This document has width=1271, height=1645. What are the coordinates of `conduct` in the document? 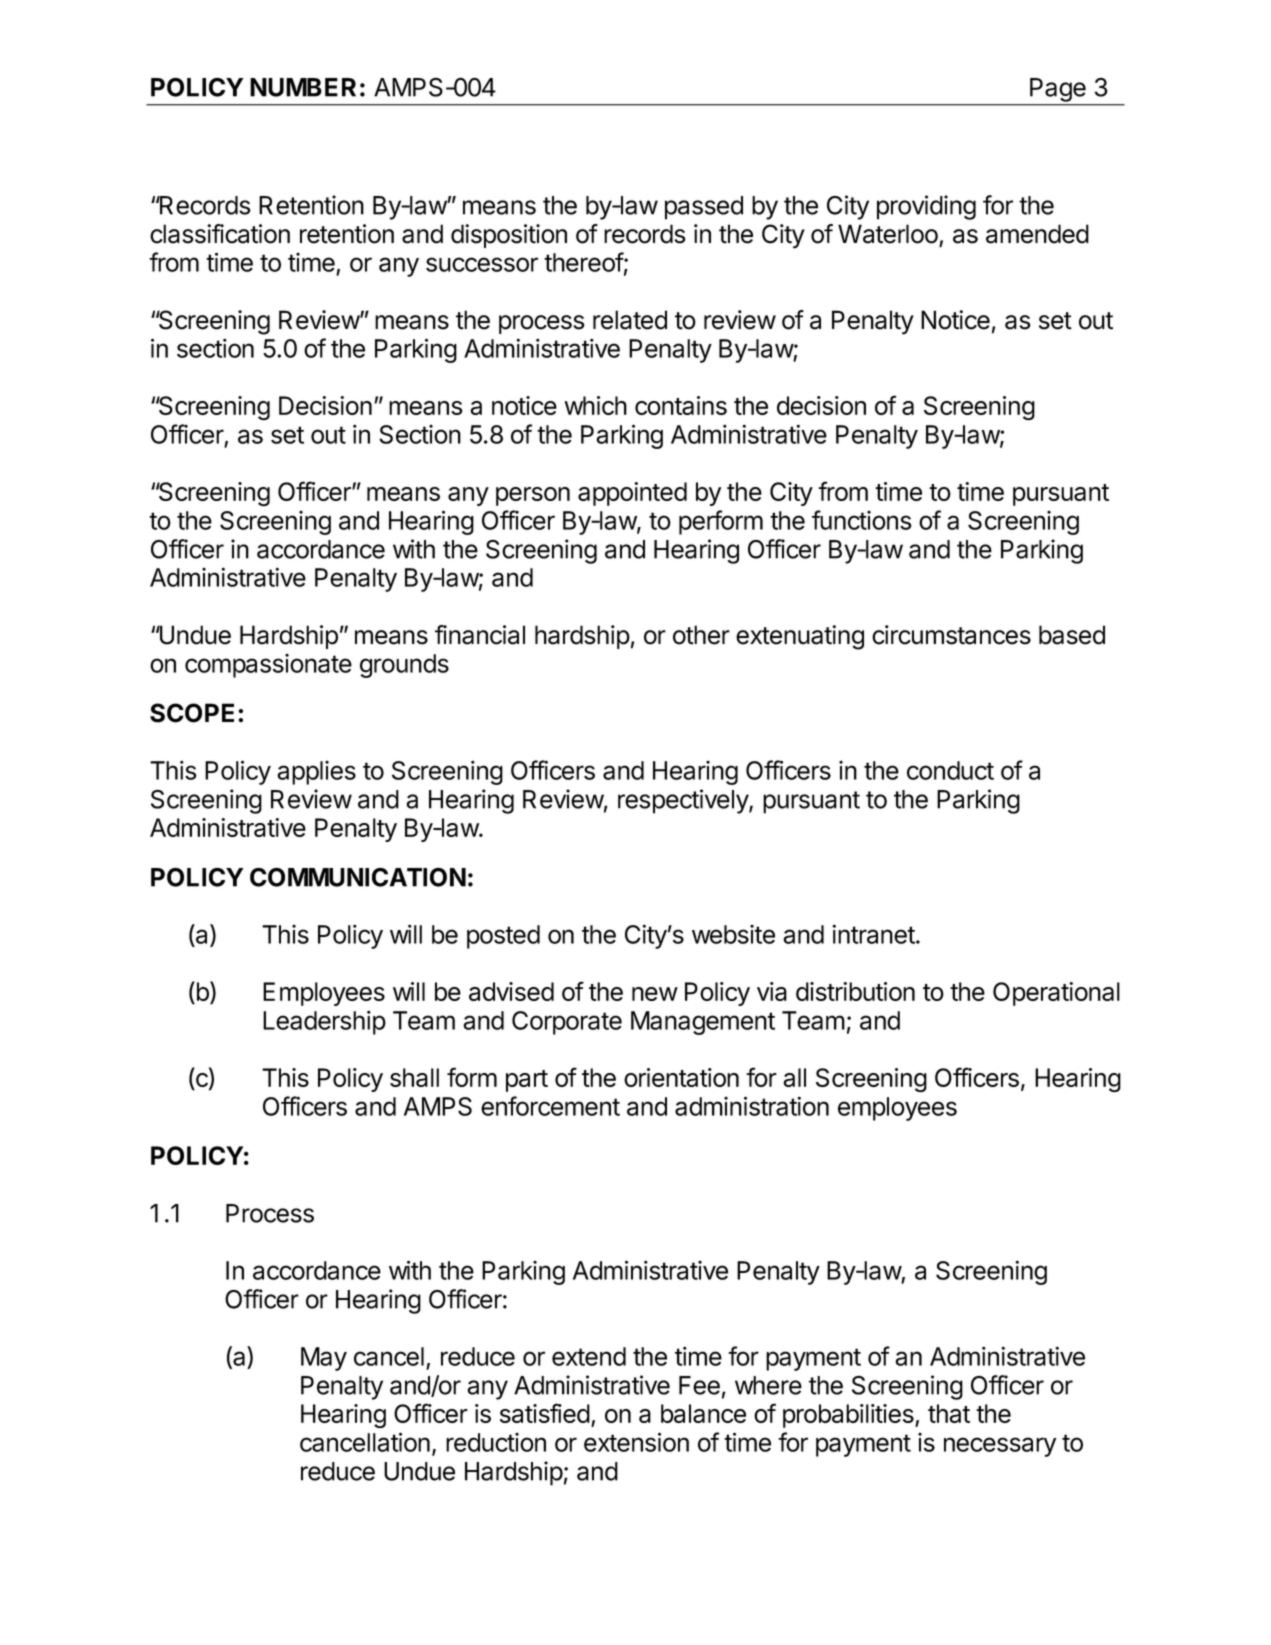 It's located at (950, 770).
